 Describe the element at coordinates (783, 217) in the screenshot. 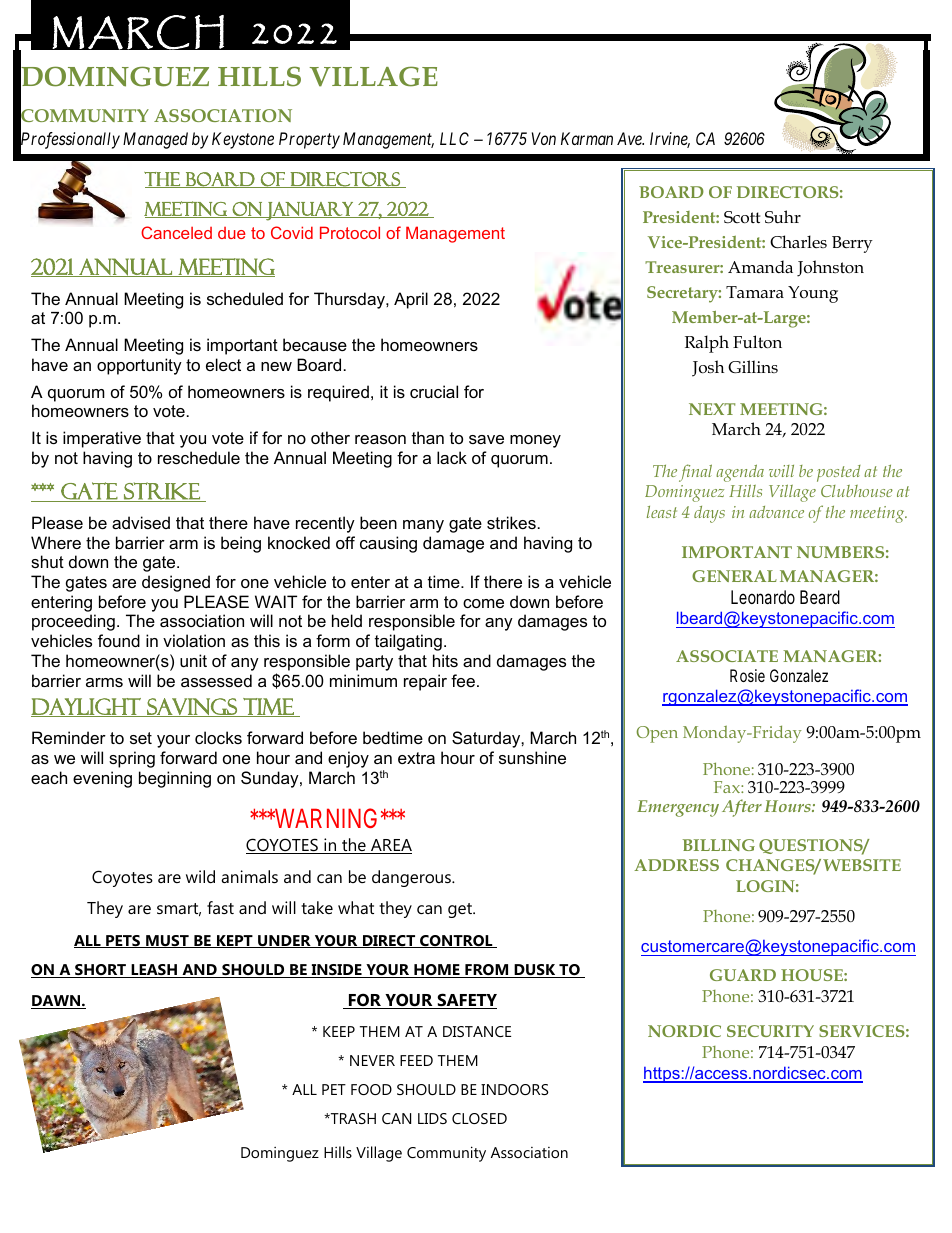

I see `Suhr` at that location.
